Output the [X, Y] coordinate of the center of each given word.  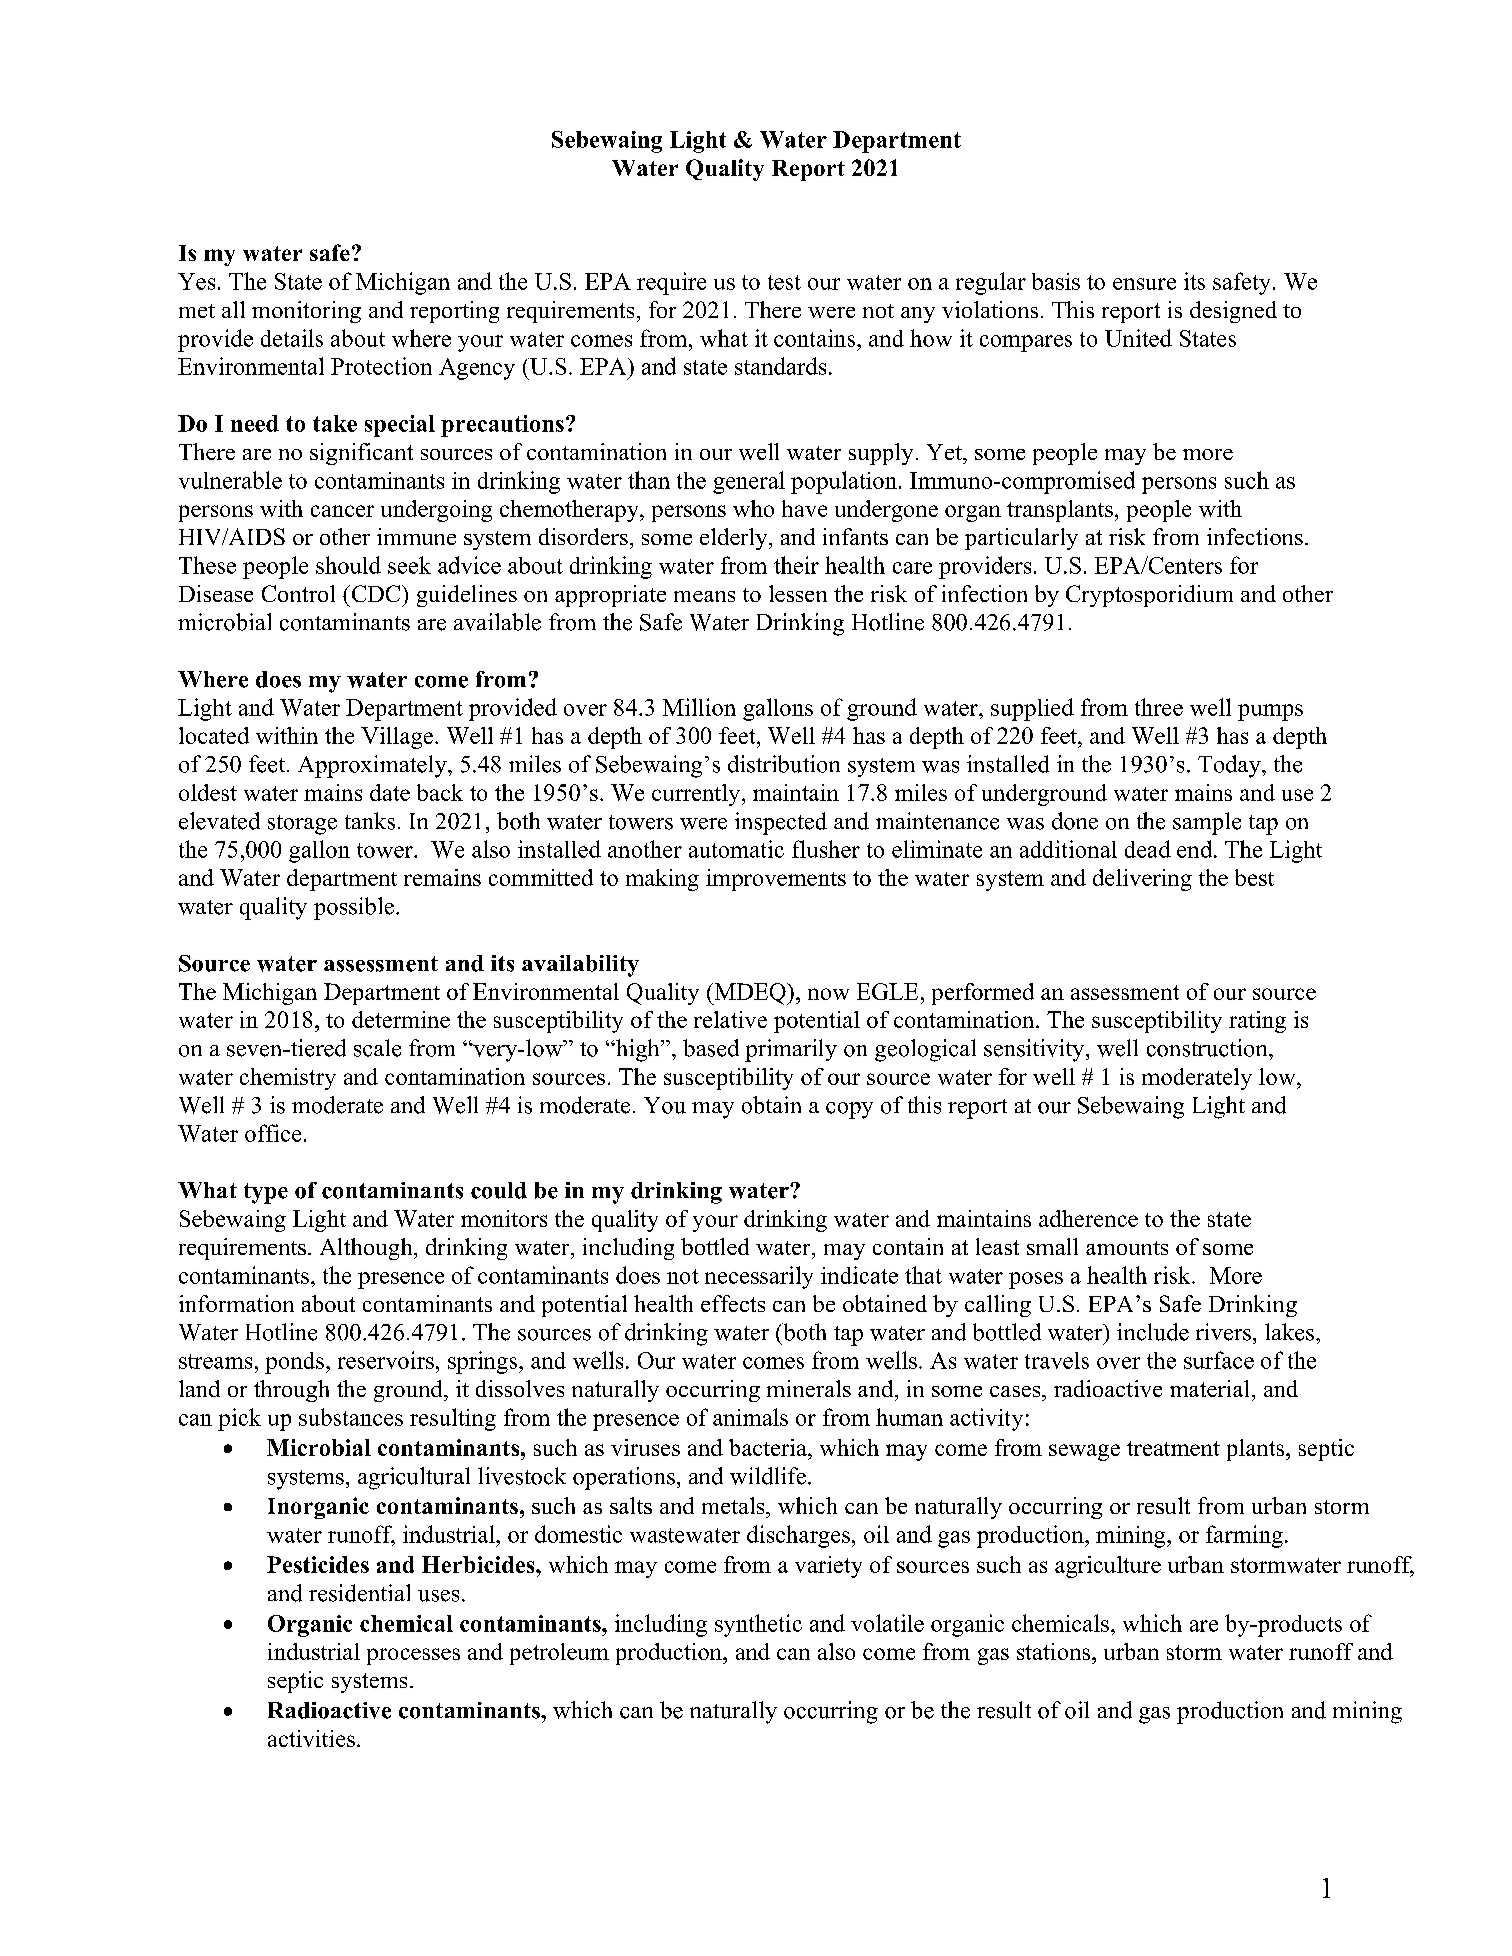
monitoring [306, 312]
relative [730, 1019]
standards [780, 366]
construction [1208, 1048]
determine [401, 1019]
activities [311, 1738]
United [1138, 338]
